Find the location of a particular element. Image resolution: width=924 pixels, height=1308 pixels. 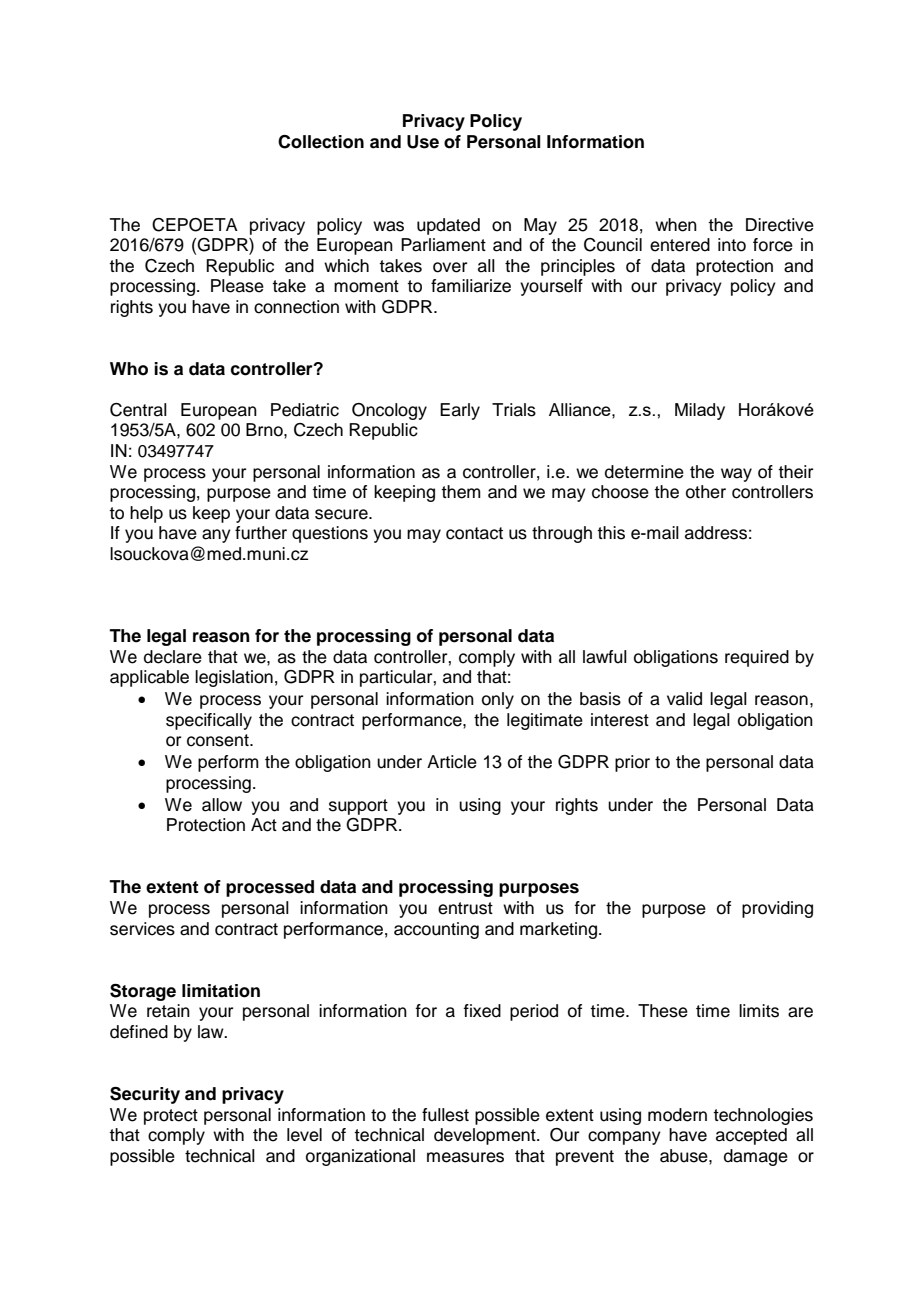

required is located at coordinates (757, 658).
